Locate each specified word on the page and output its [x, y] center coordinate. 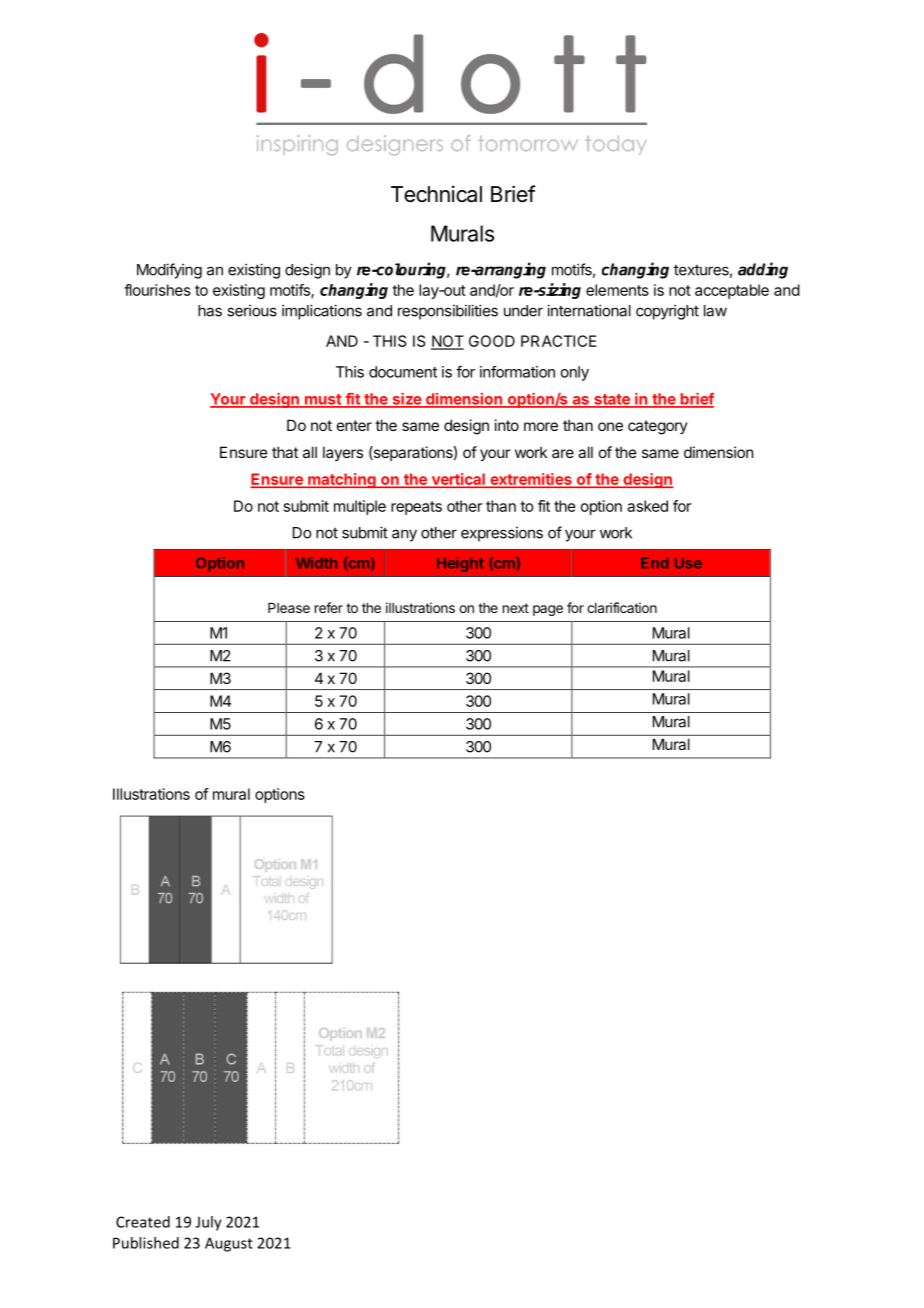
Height [460, 564]
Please [289, 608]
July [209, 1223]
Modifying [169, 271]
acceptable [732, 291]
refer [329, 607]
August [229, 1244]
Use [688, 563]
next [516, 608]
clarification [622, 607]
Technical [436, 194]
